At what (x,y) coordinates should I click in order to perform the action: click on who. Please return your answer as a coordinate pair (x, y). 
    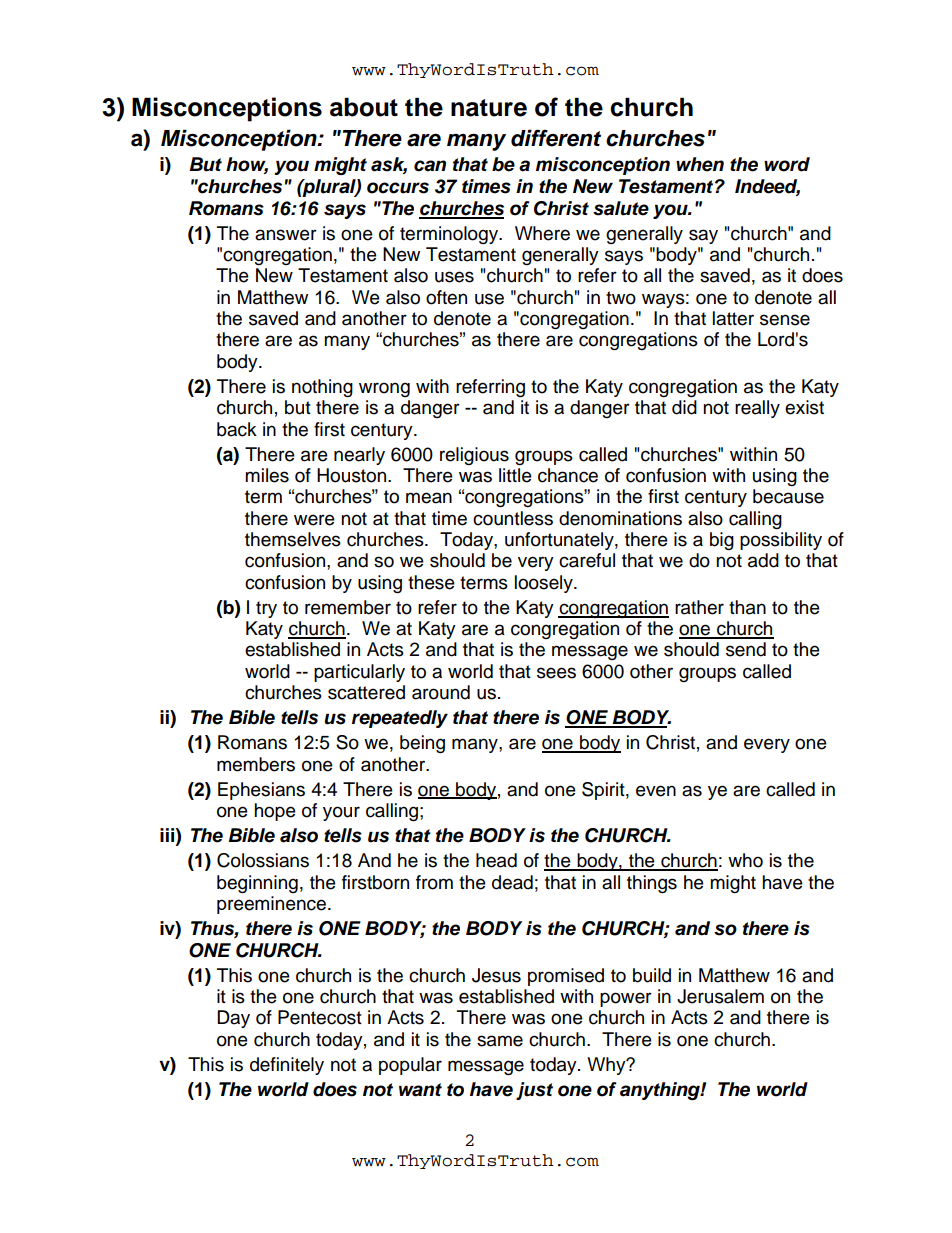
    Looking at the image, I should click on (745, 860).
